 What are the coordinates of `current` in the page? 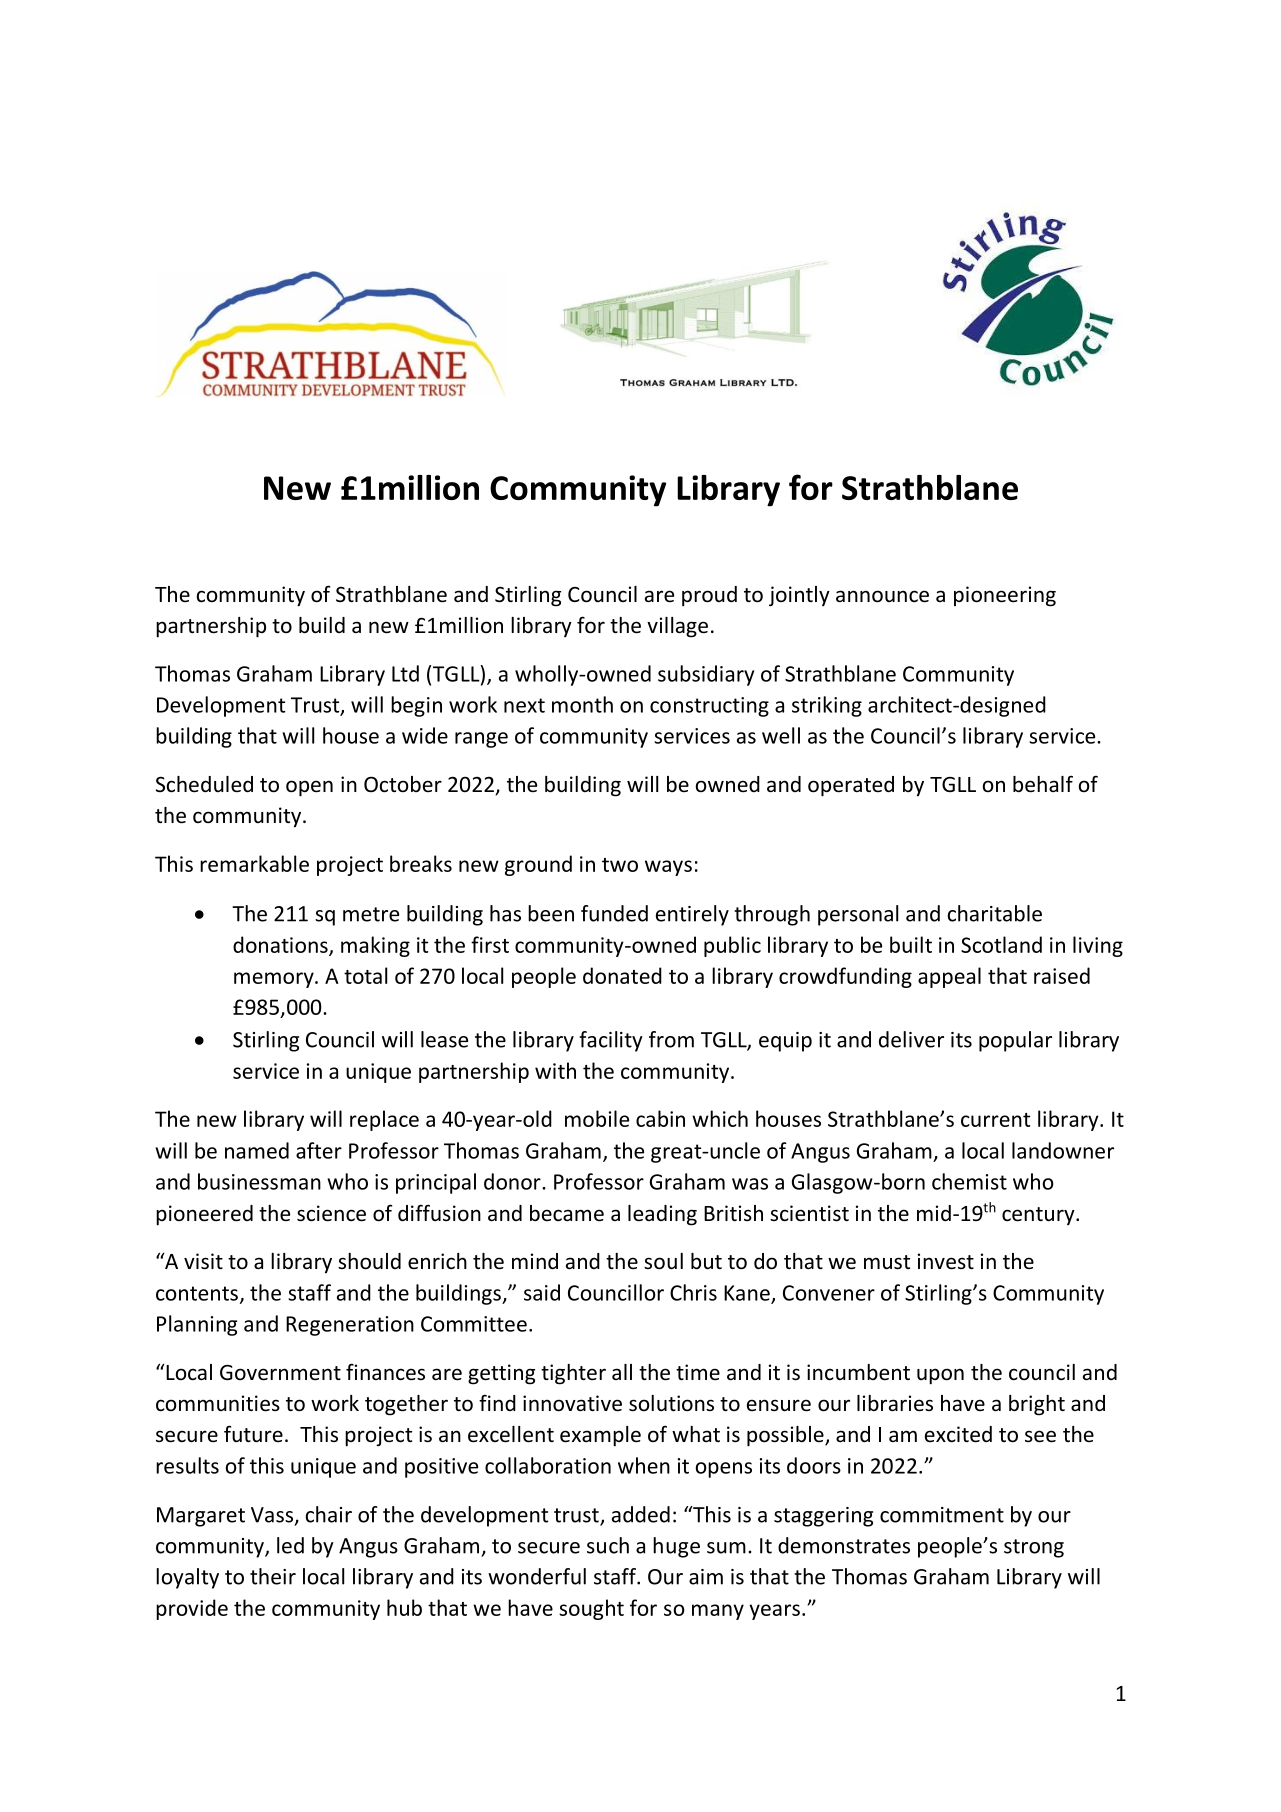 It's located at (995, 1120).
